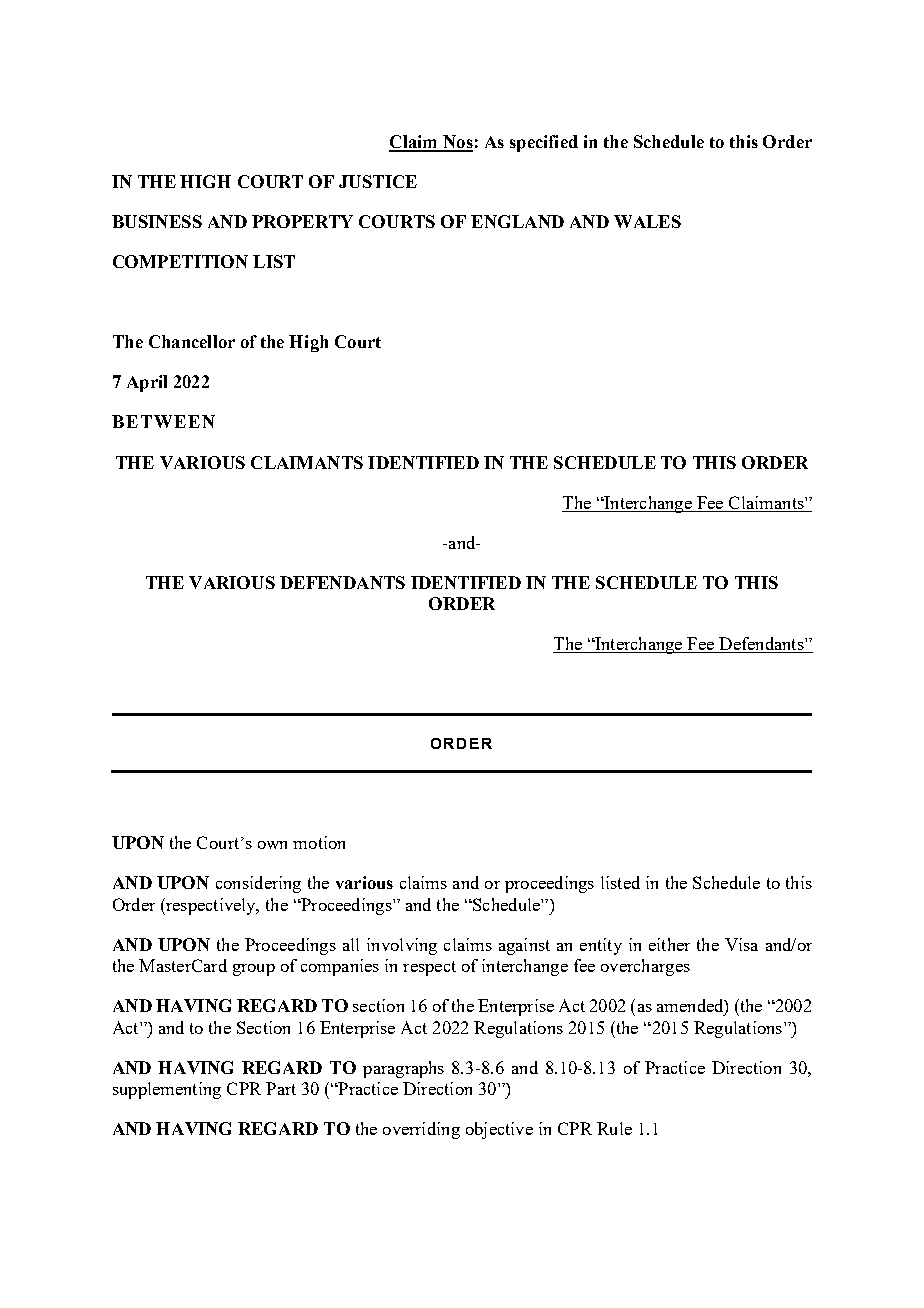  What do you see at coordinates (272, 845) in the screenshot?
I see `own` at bounding box center [272, 845].
